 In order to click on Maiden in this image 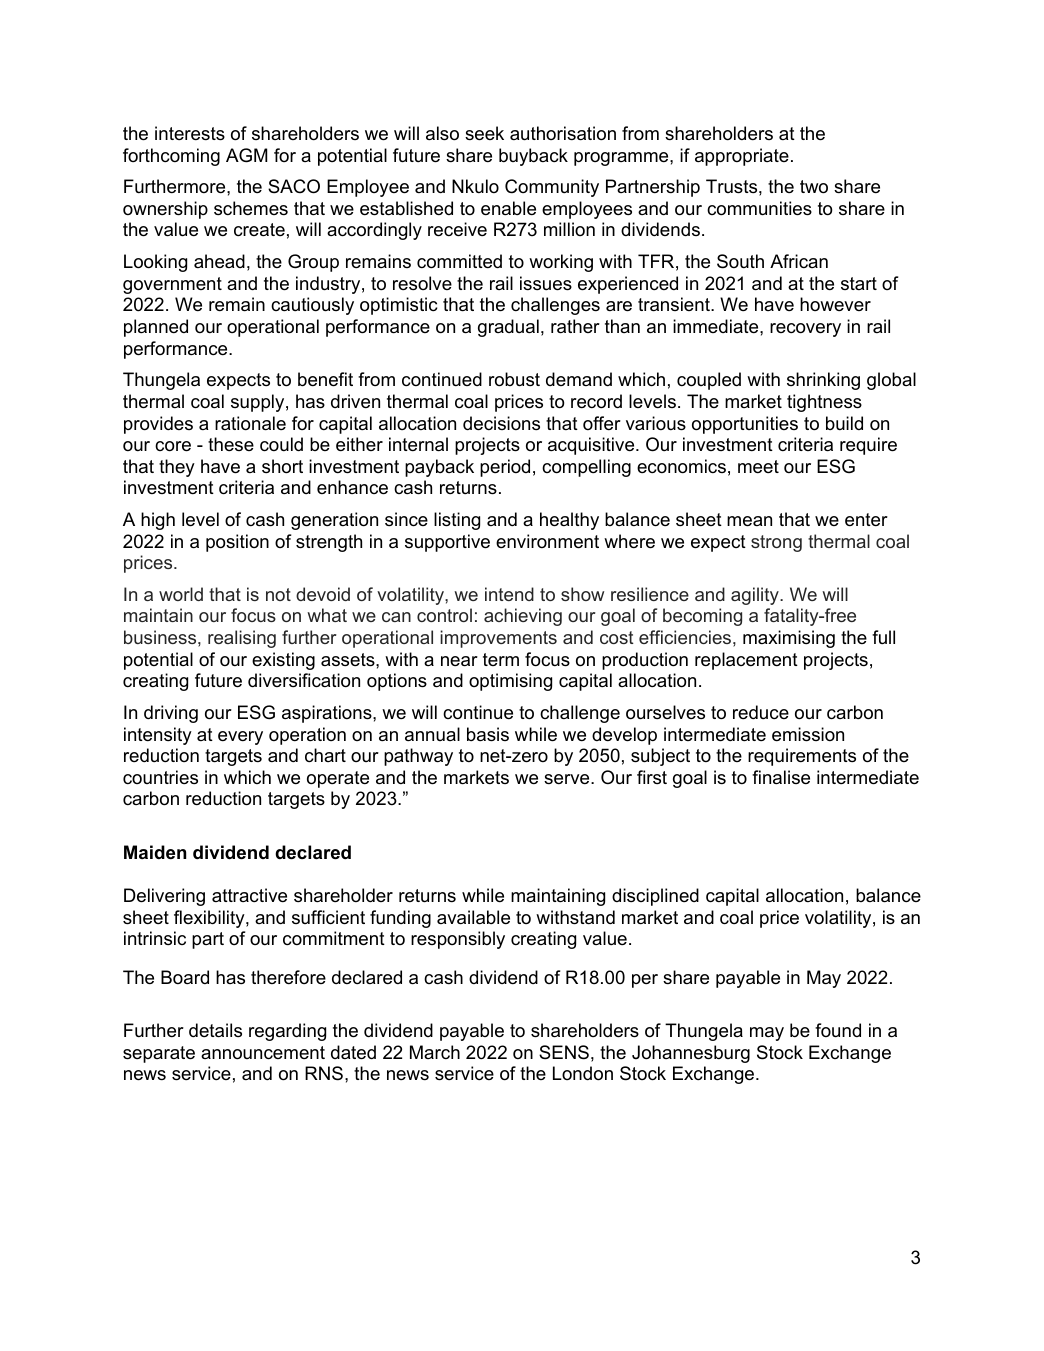, I will do `click(155, 852)`.
